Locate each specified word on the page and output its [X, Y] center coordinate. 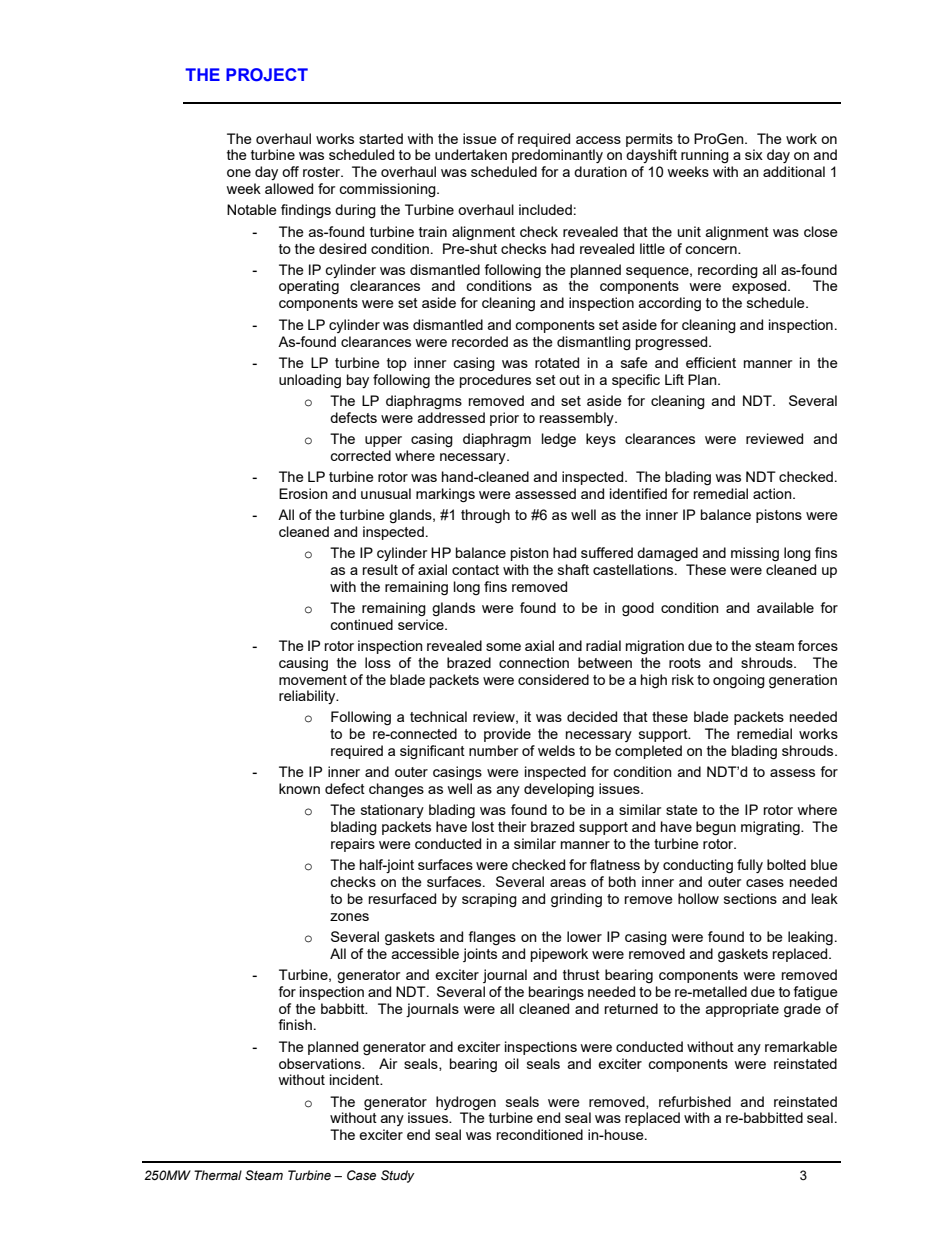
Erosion [303, 493]
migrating [771, 828]
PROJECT [267, 75]
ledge [559, 440]
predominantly [557, 156]
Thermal [218, 1175]
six [754, 154]
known [299, 788]
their [512, 826]
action [773, 493]
